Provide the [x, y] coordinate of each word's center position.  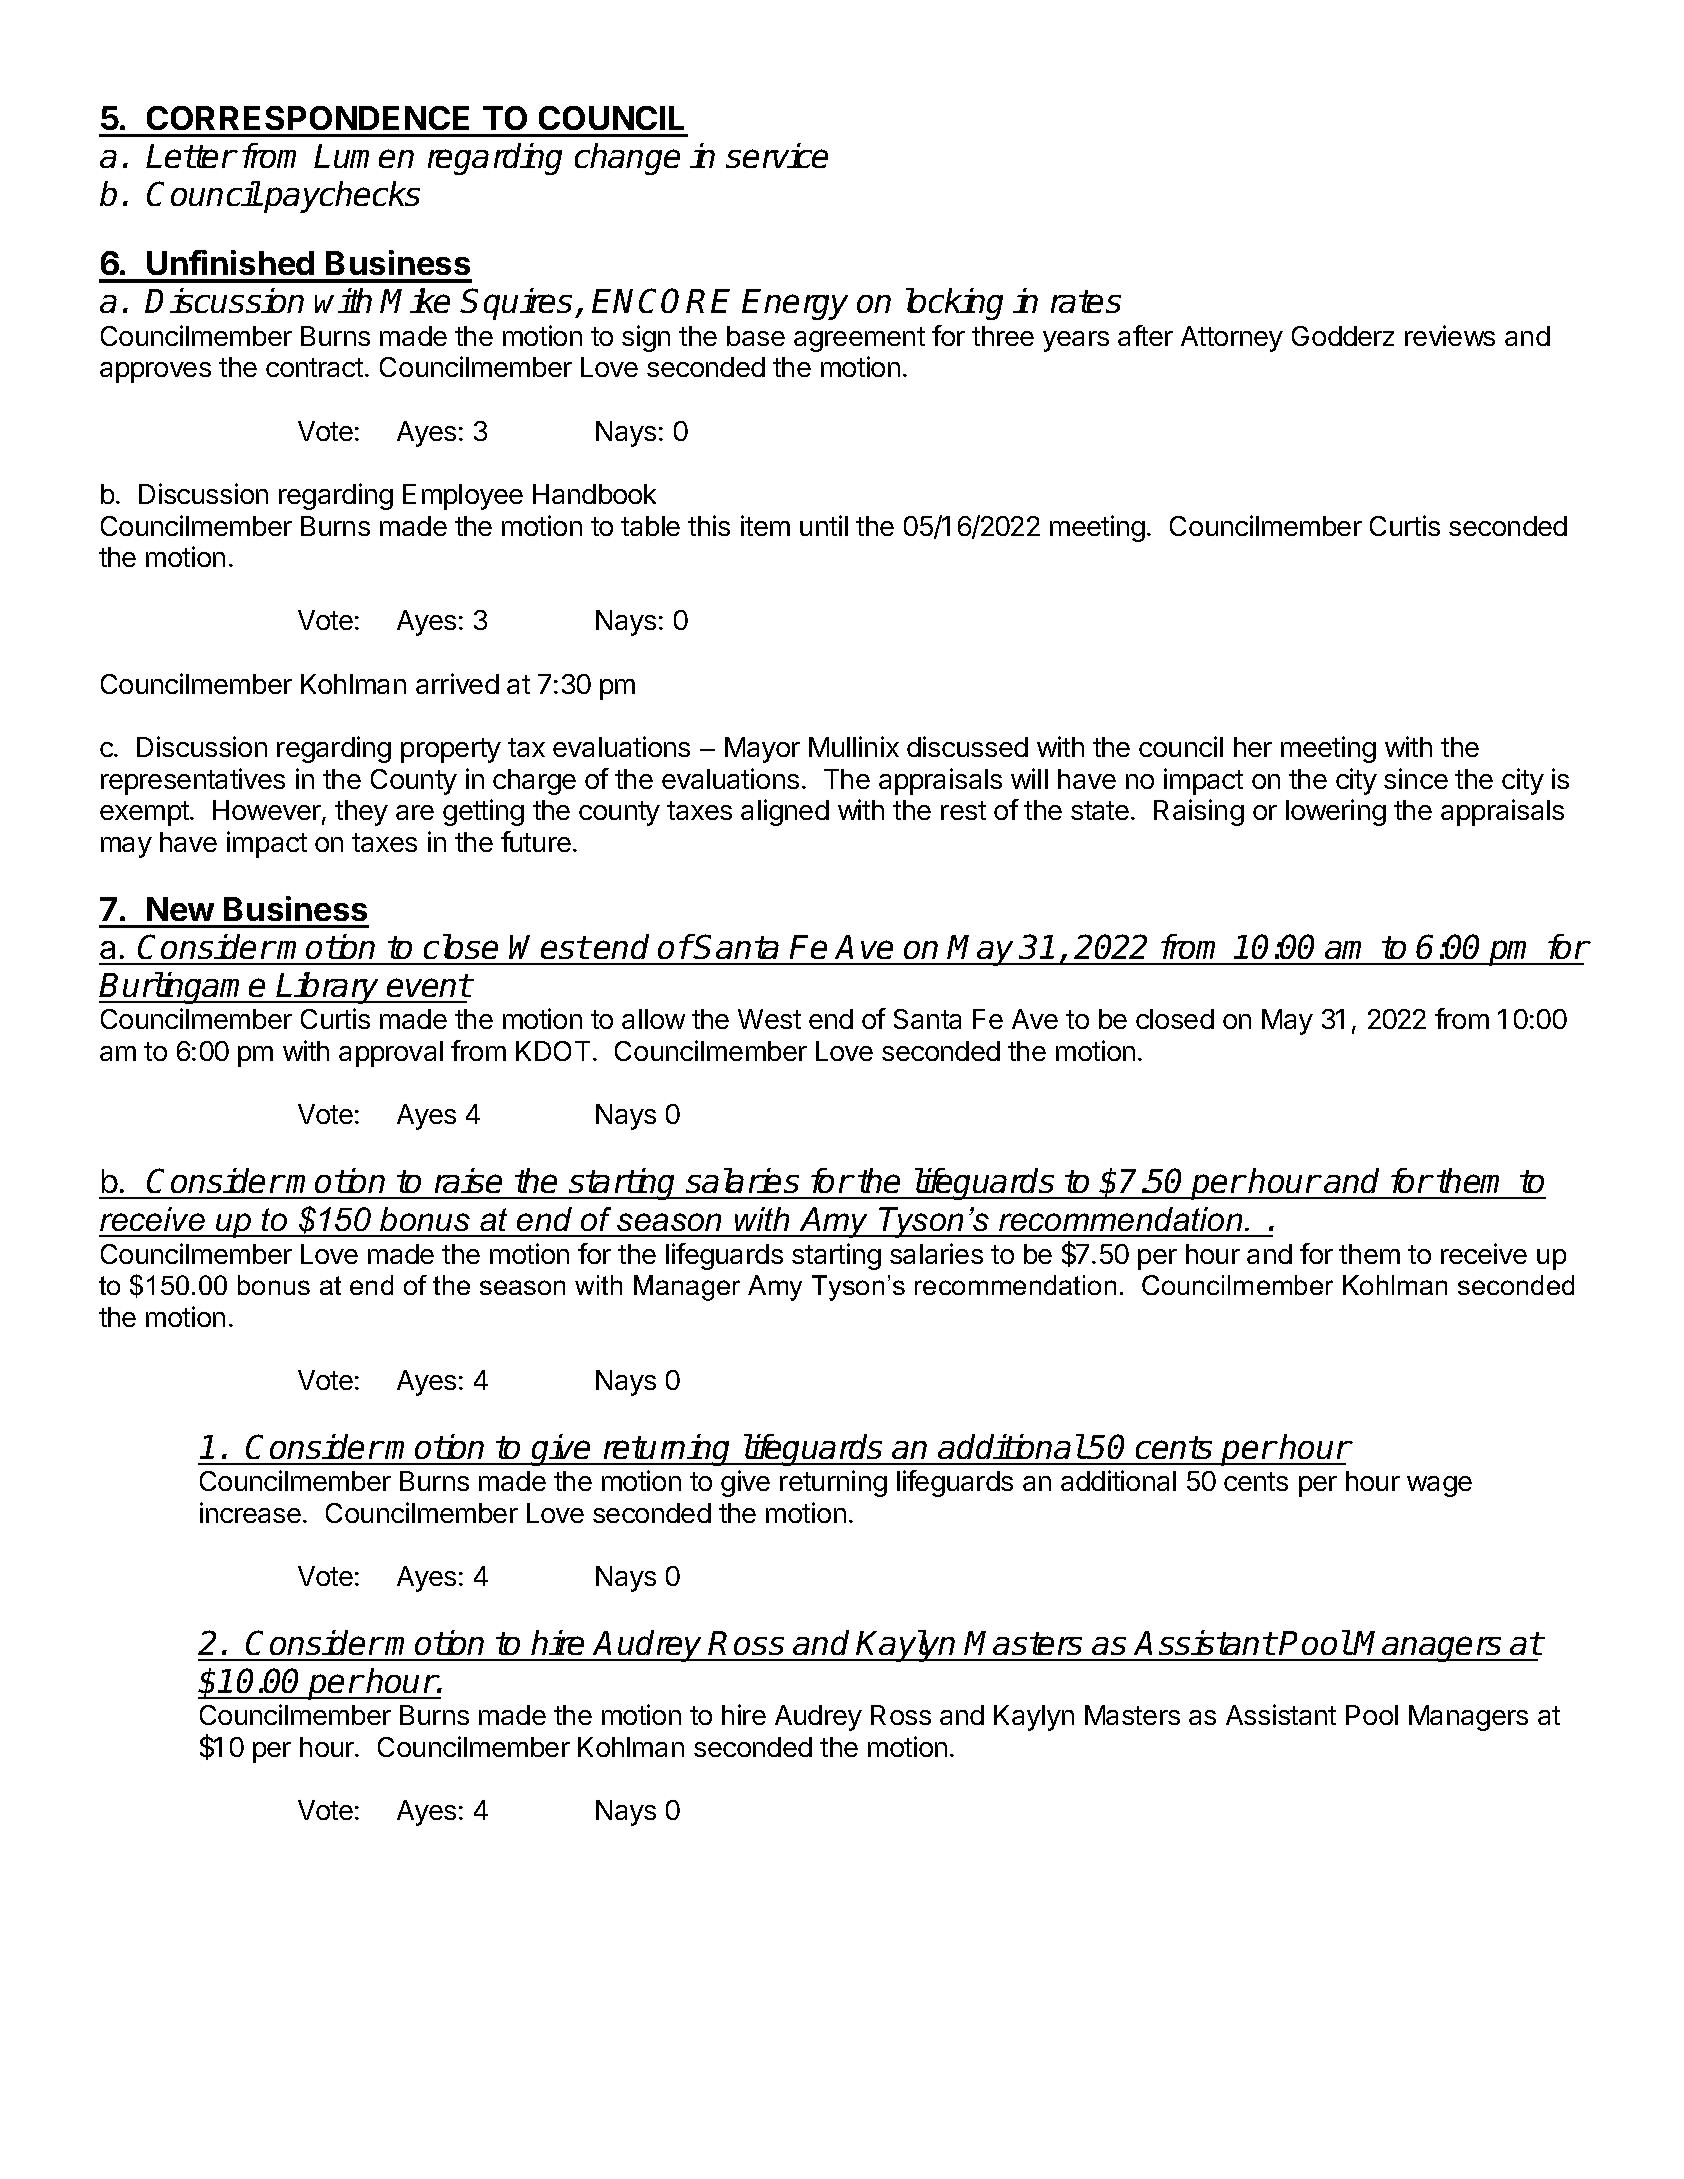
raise [468, 1180]
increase [250, 1512]
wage [1439, 1486]
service [777, 155]
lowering [1336, 812]
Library [328, 988]
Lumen [364, 156]
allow [653, 1019]
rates [1086, 301]
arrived [457, 683]
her [1253, 747]
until [824, 525]
